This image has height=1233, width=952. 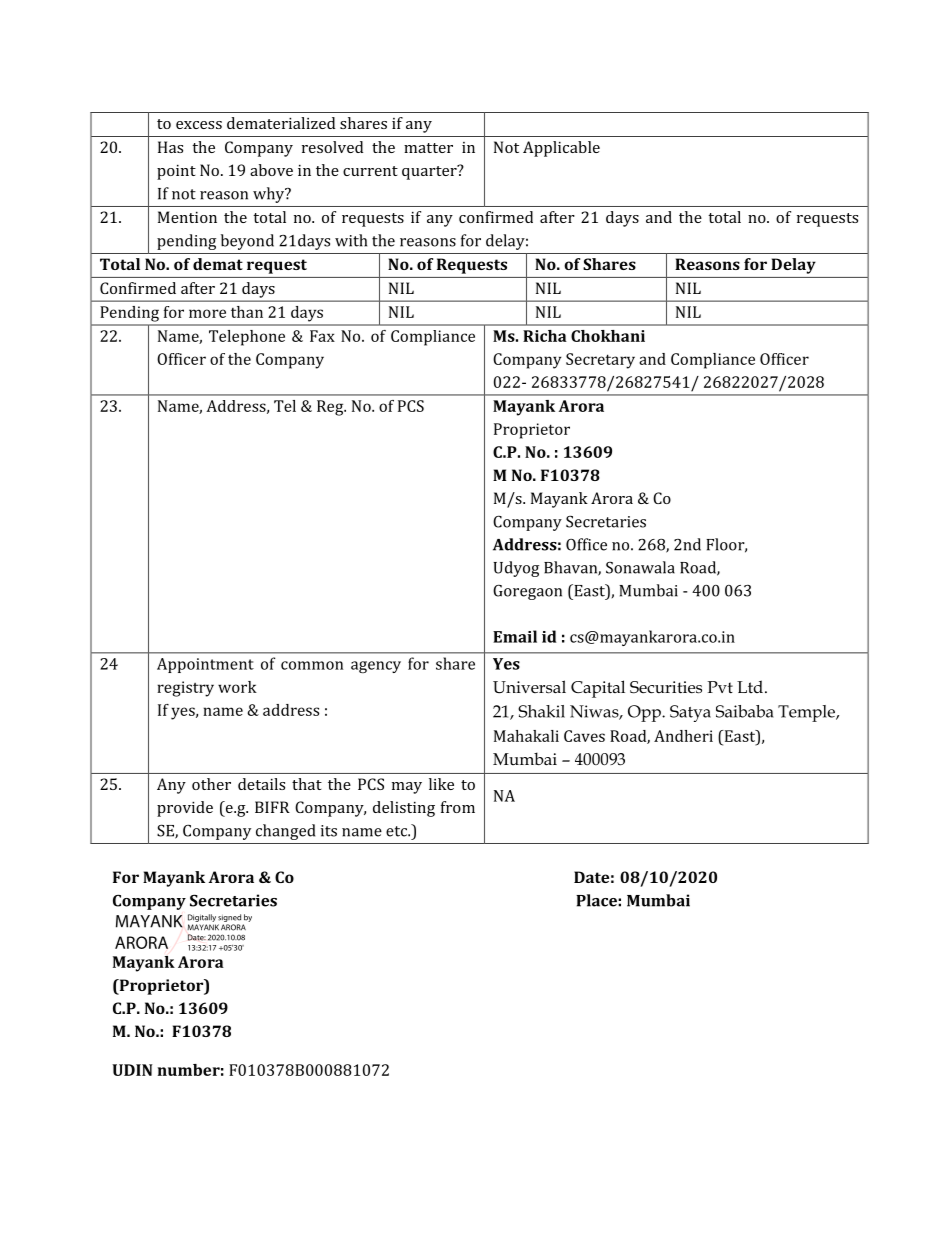 I want to click on above, so click(x=271, y=170).
